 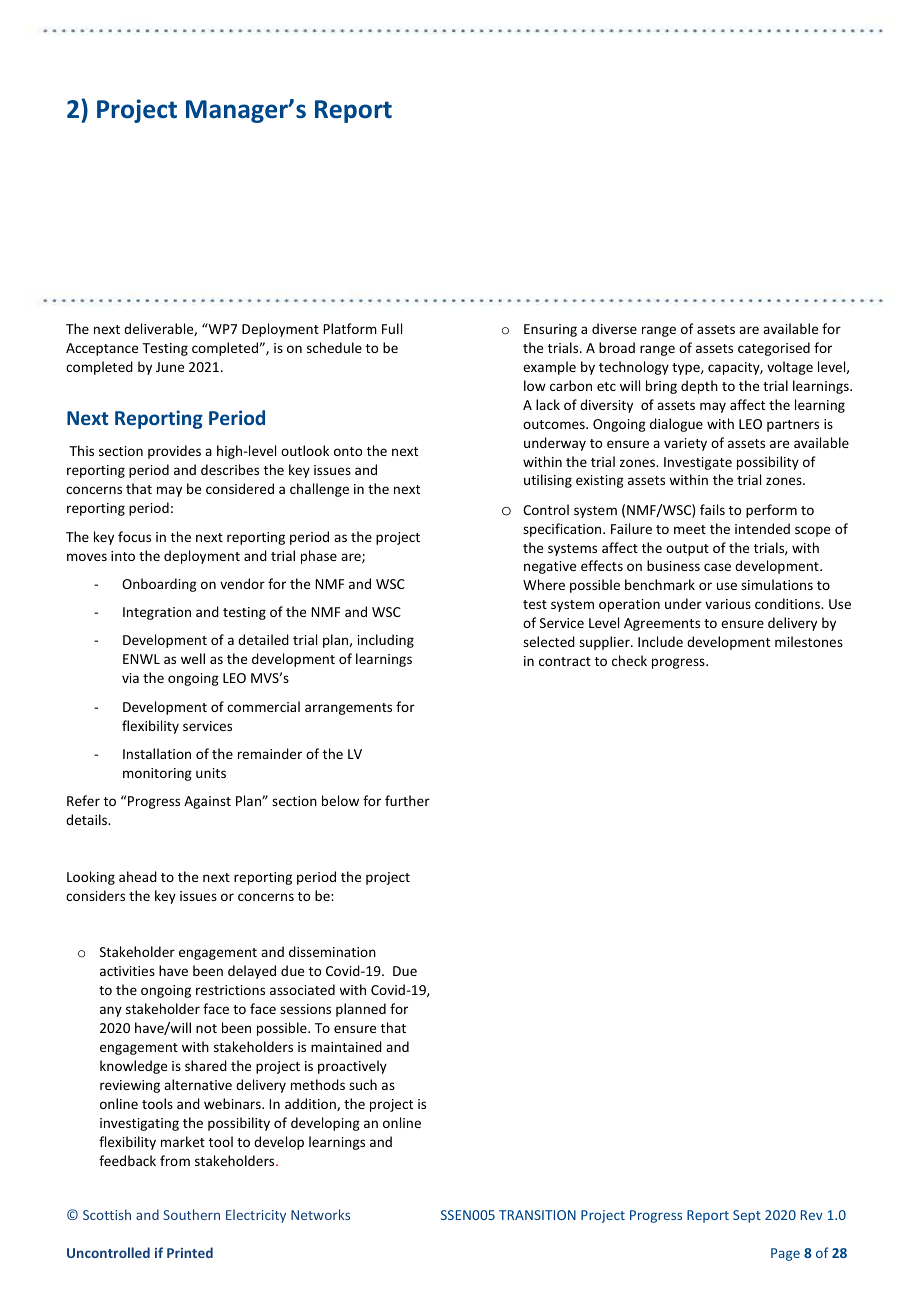 What do you see at coordinates (407, 800) in the document?
I see `further` at bounding box center [407, 800].
